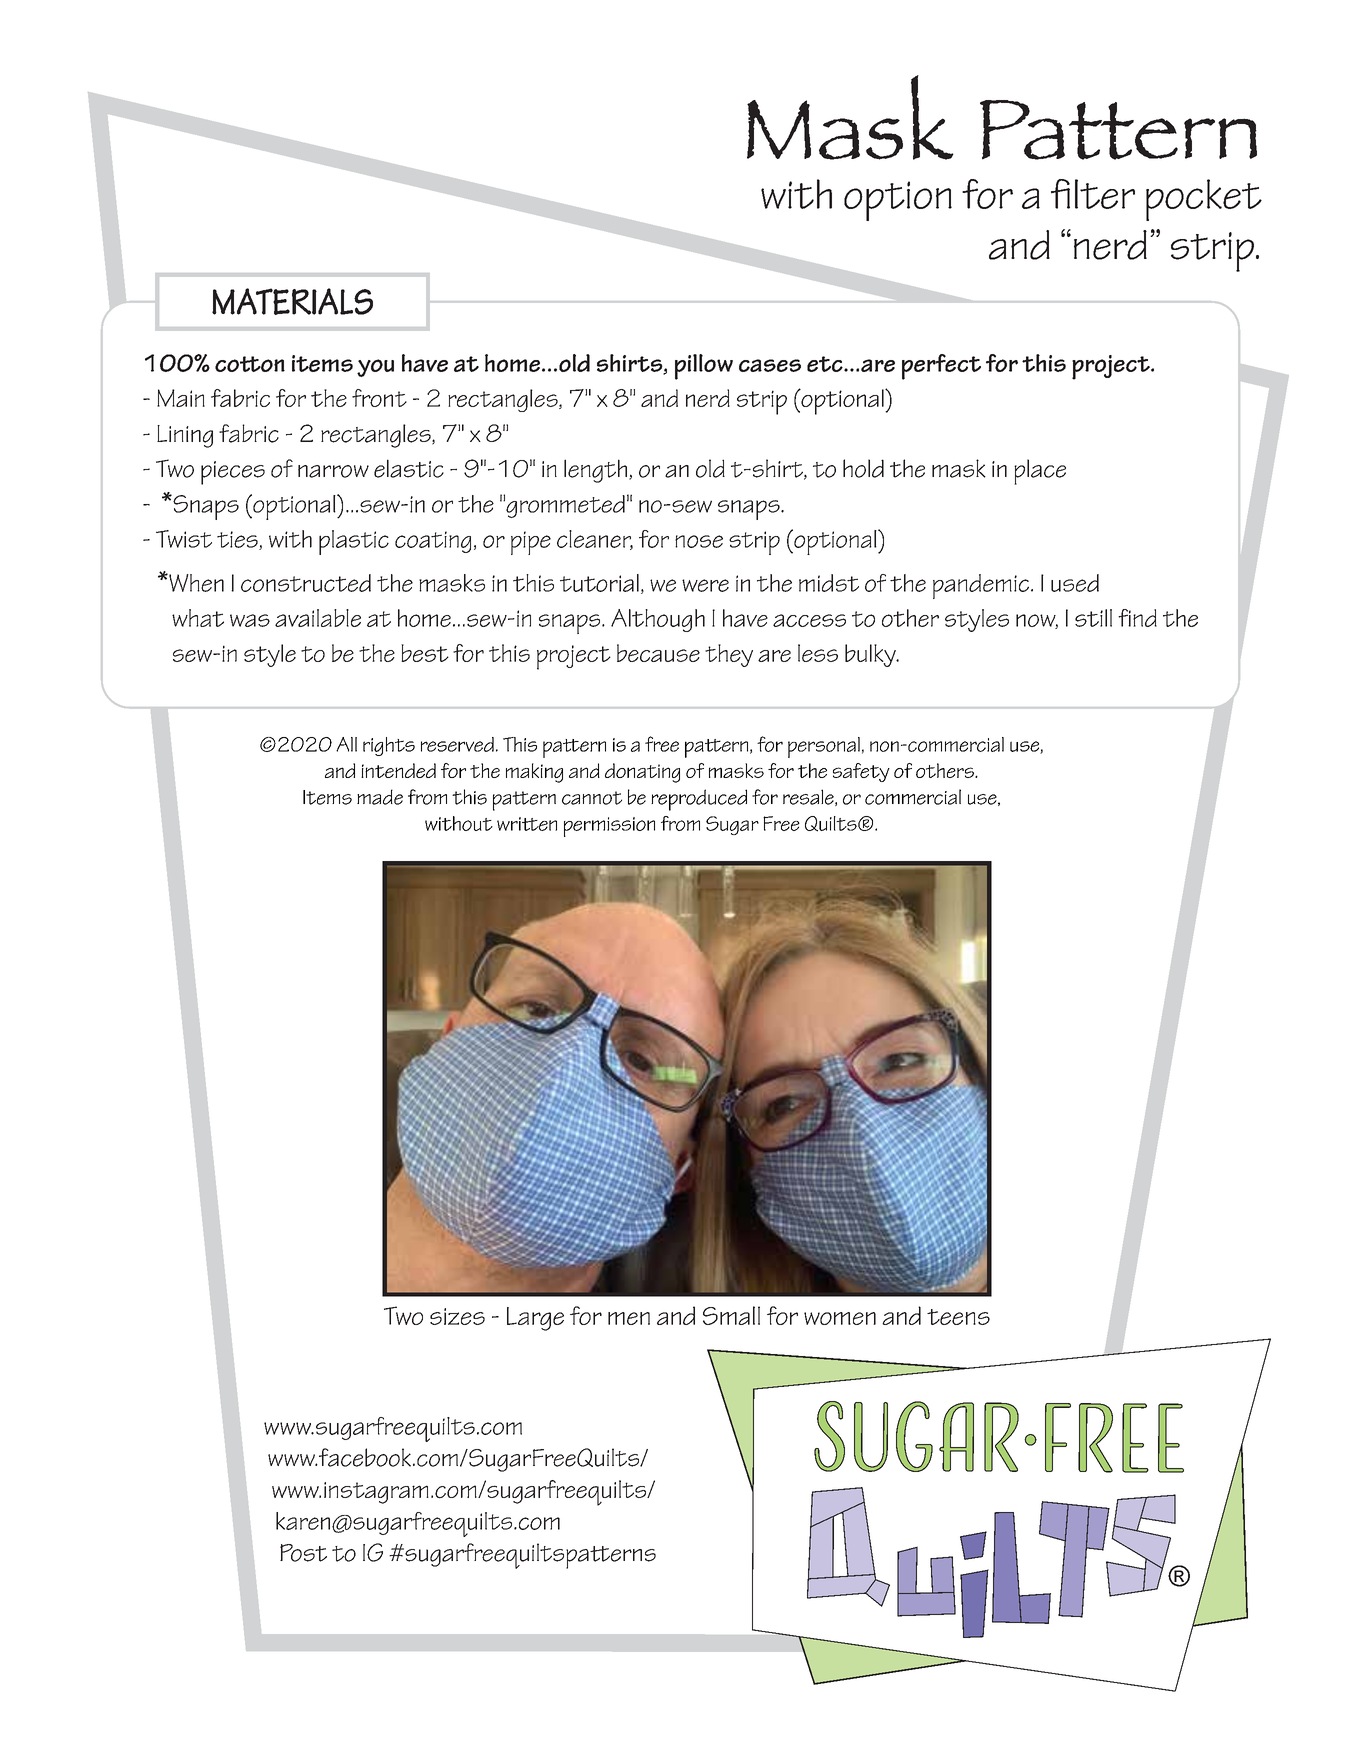 This image has height=1741, width=1345. What do you see at coordinates (303, 1553) in the image?
I see `Post` at bounding box center [303, 1553].
